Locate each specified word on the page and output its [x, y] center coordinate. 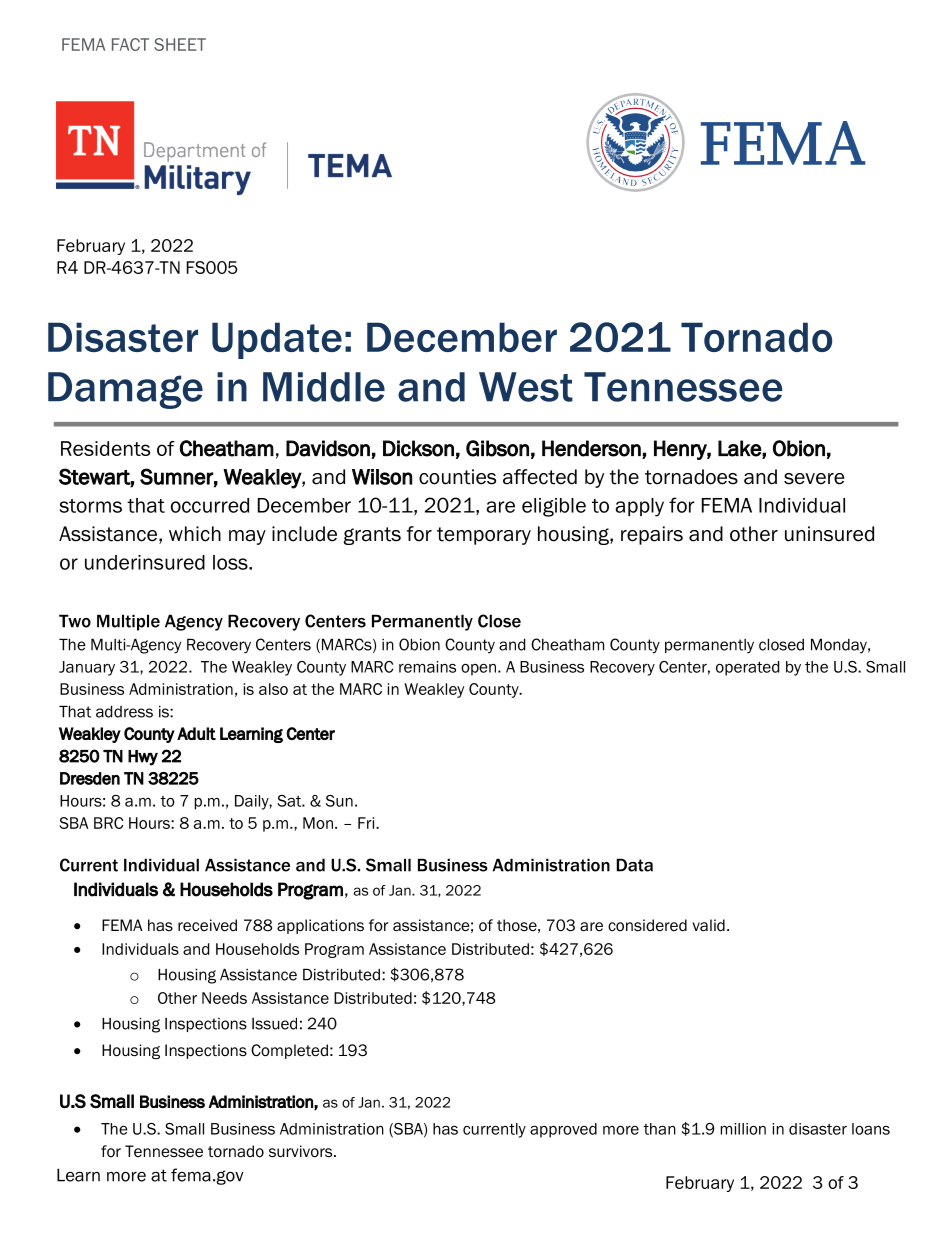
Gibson [497, 448]
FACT [130, 44]
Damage [125, 390]
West [526, 387]
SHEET [180, 44]
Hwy [143, 758]
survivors [302, 1151]
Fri [367, 823]
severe [814, 479]
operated [747, 668]
